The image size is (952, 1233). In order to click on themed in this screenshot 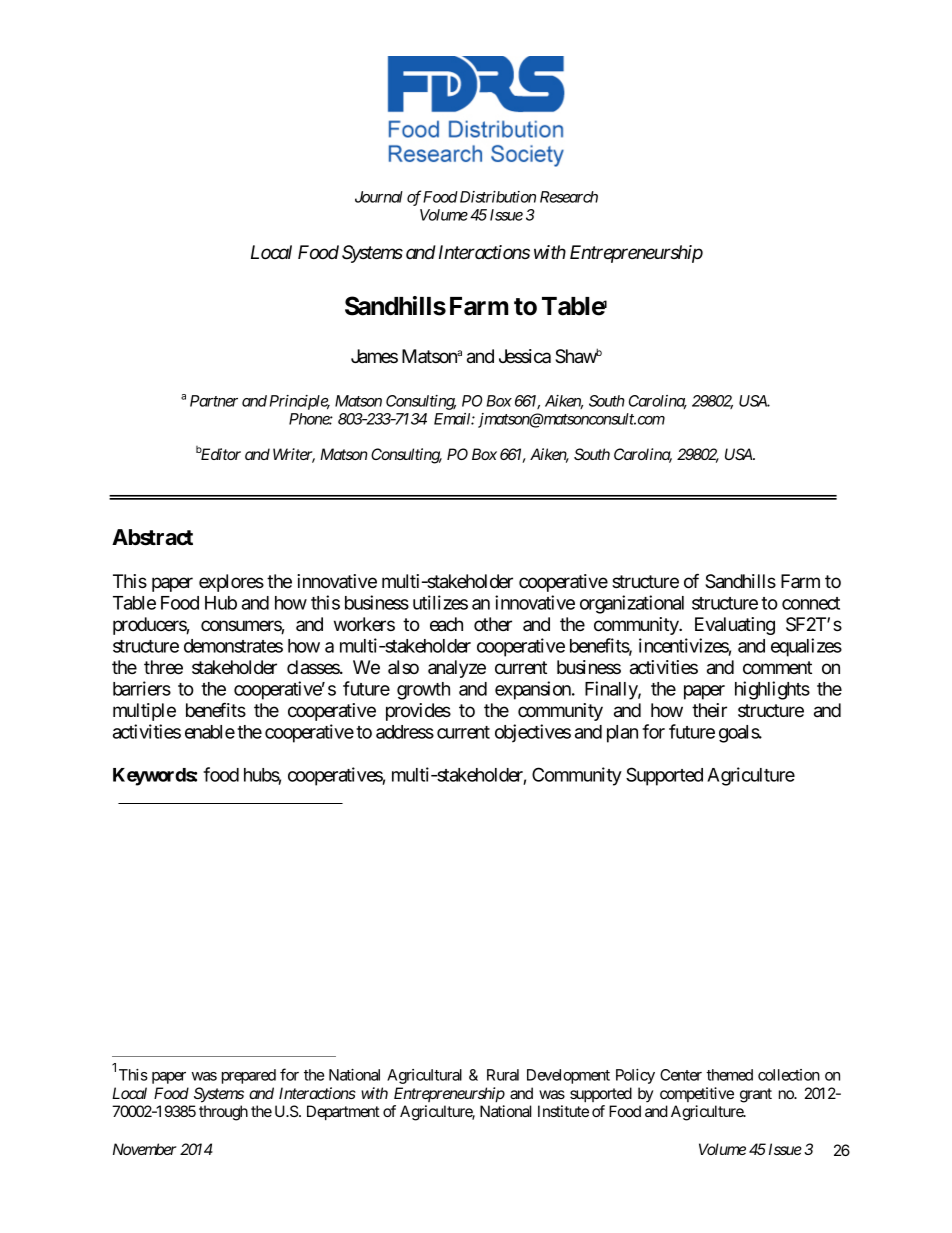, I will do `click(729, 1075)`.
